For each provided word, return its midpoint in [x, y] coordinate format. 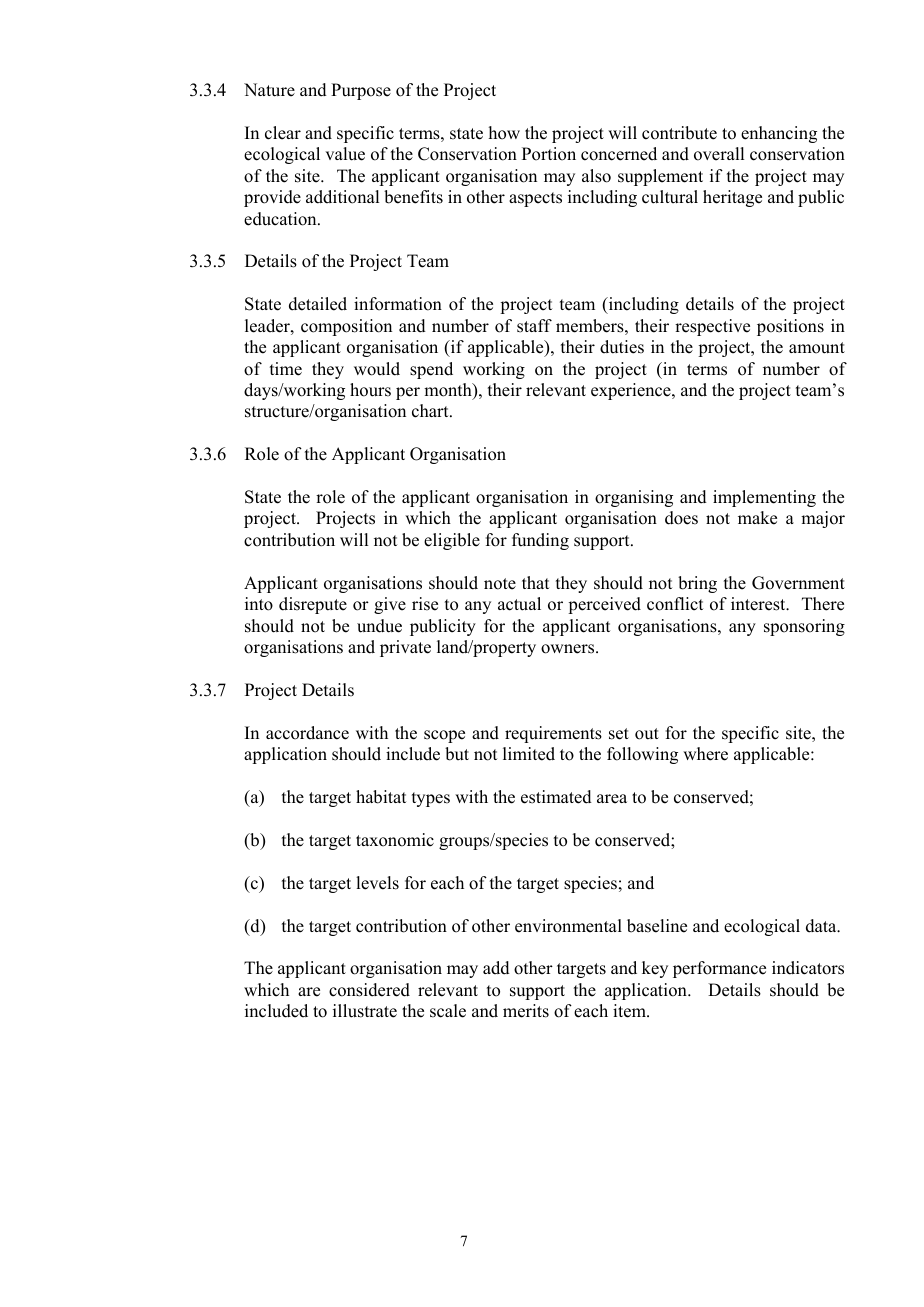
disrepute [313, 605]
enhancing [779, 134]
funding [540, 541]
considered [369, 990]
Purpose [361, 91]
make [757, 518]
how [504, 133]
